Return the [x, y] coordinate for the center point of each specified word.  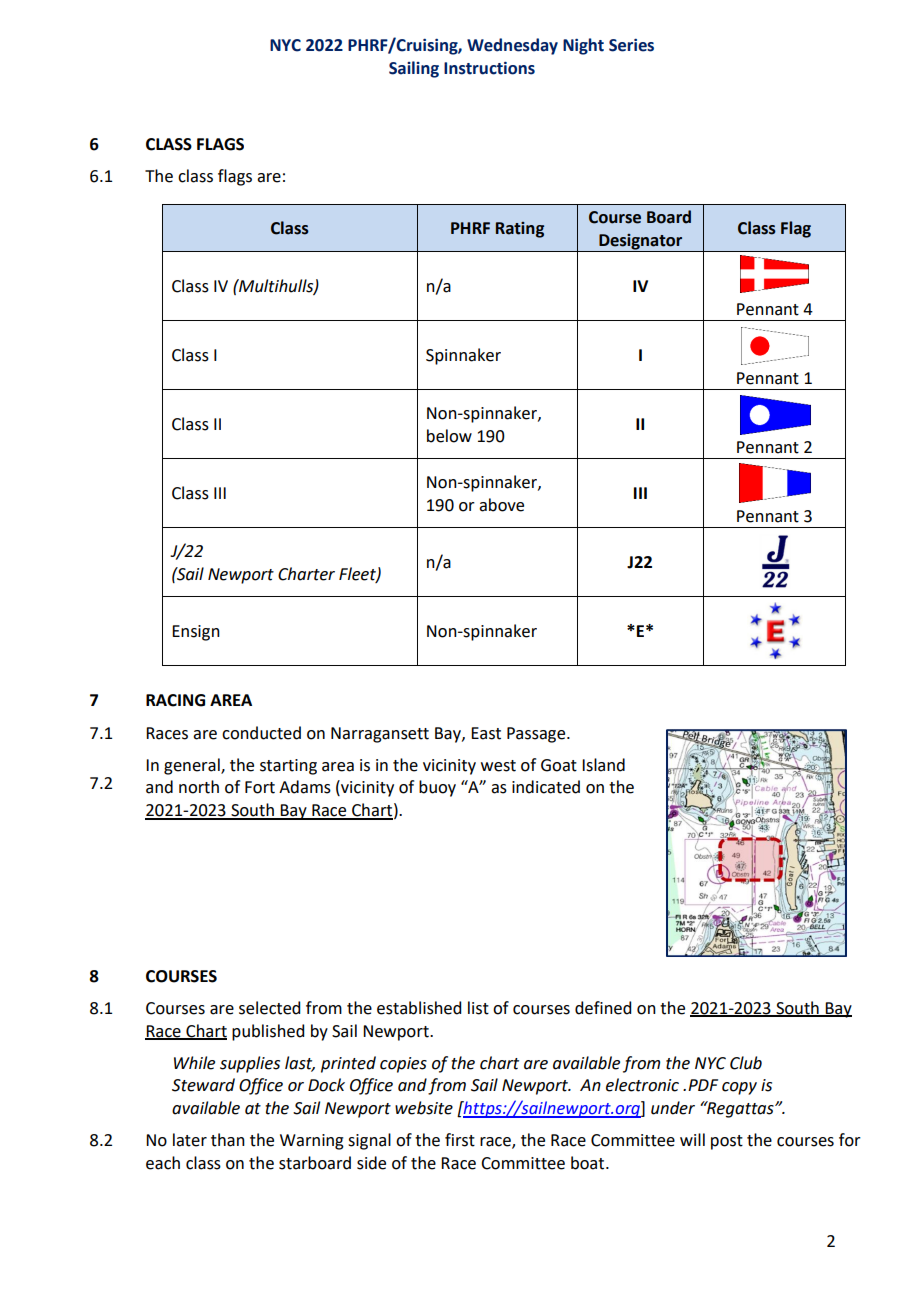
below [449, 436]
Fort [260, 787]
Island [603, 765]
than [228, 1140]
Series [631, 45]
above [501, 505]
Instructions [489, 68]
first [460, 1140]
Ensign [196, 633]
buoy [437, 788]
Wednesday [512, 46]
